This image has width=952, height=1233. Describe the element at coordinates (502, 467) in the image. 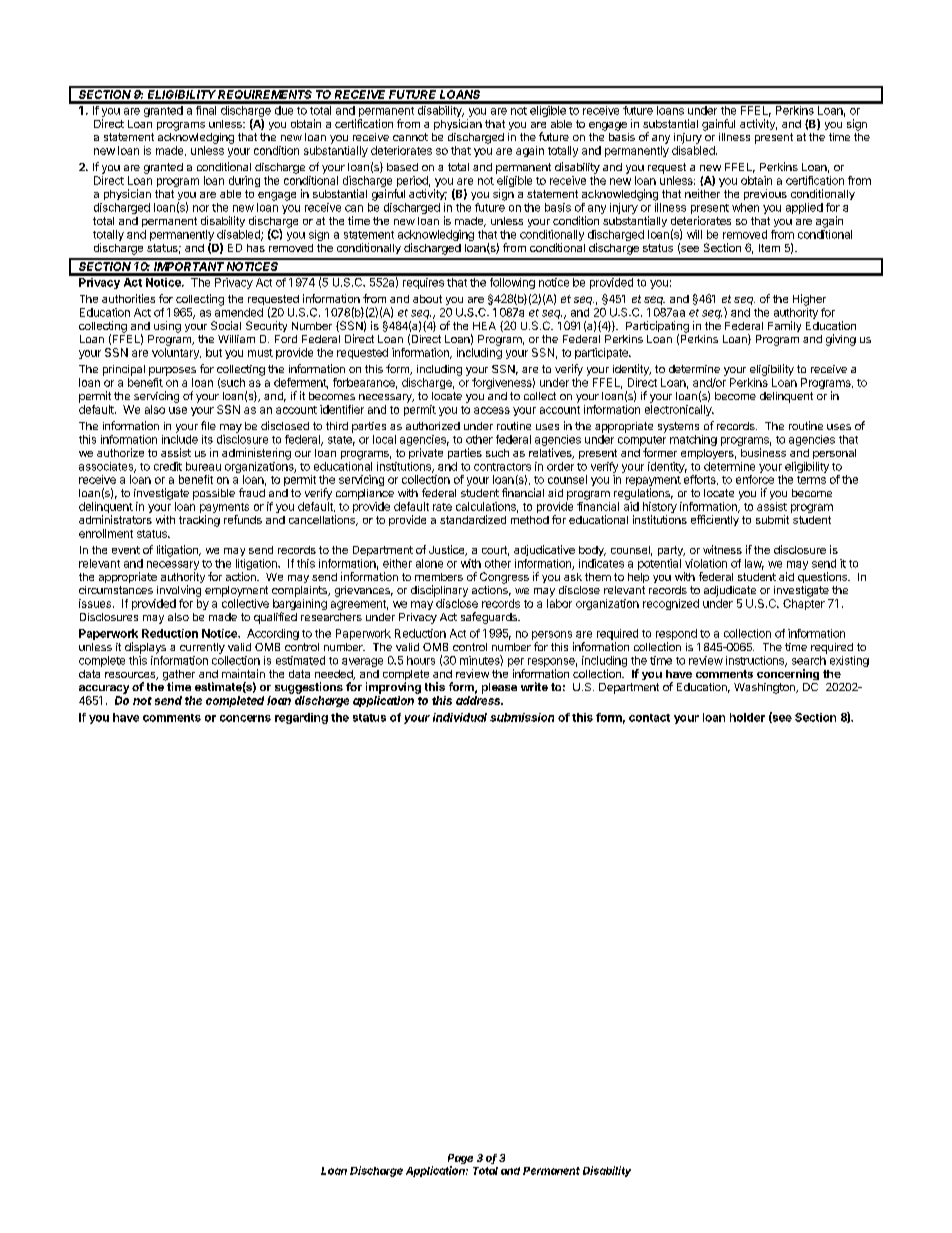

I see `contractors` at that location.
